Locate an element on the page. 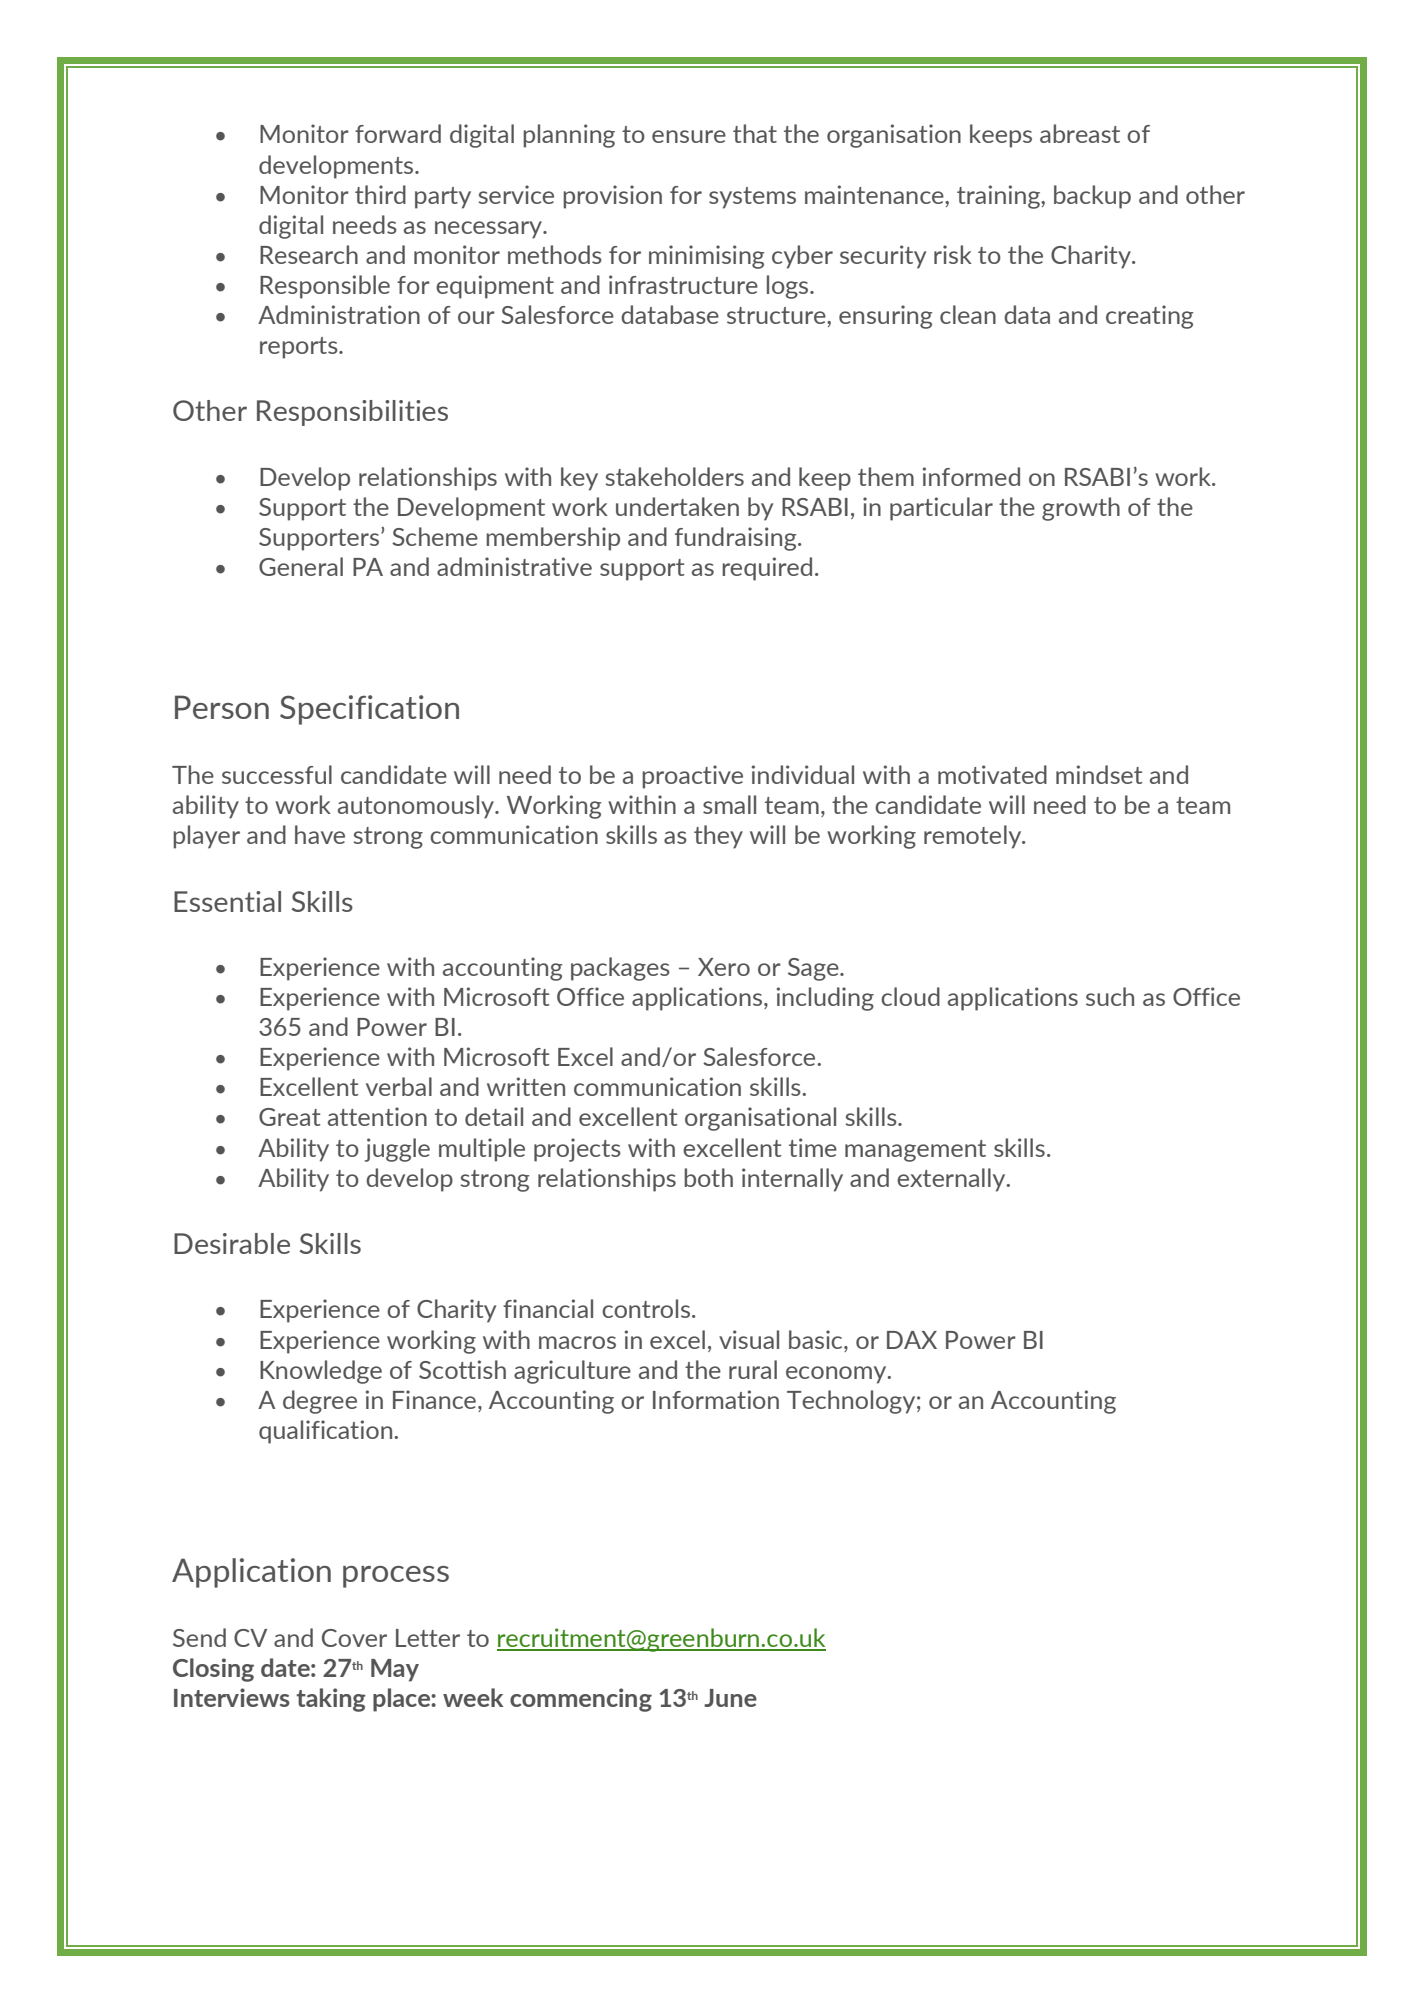 This document has width=1424, height=2013. Cover is located at coordinates (354, 1638).
